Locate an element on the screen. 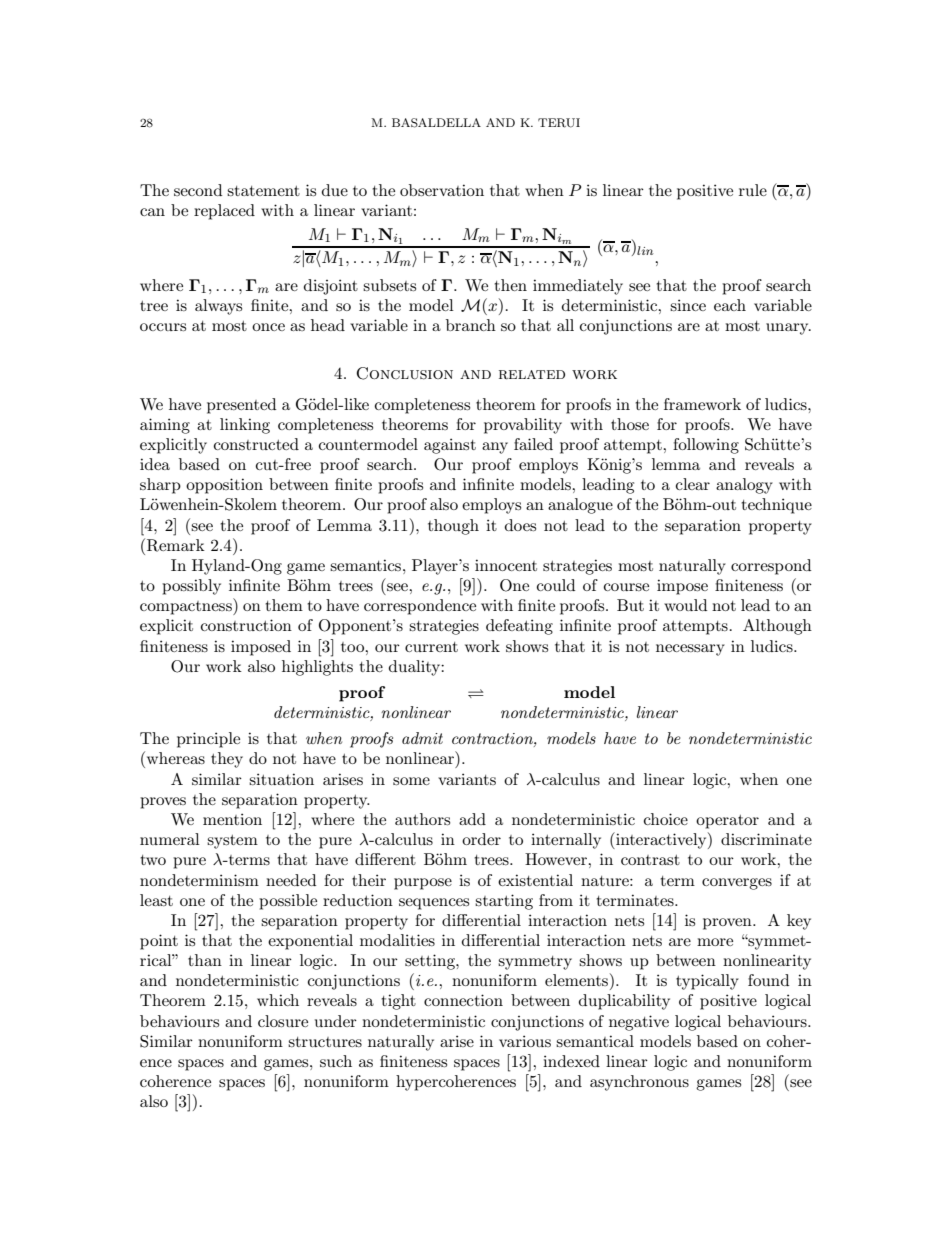  rule is located at coordinates (753, 190).
